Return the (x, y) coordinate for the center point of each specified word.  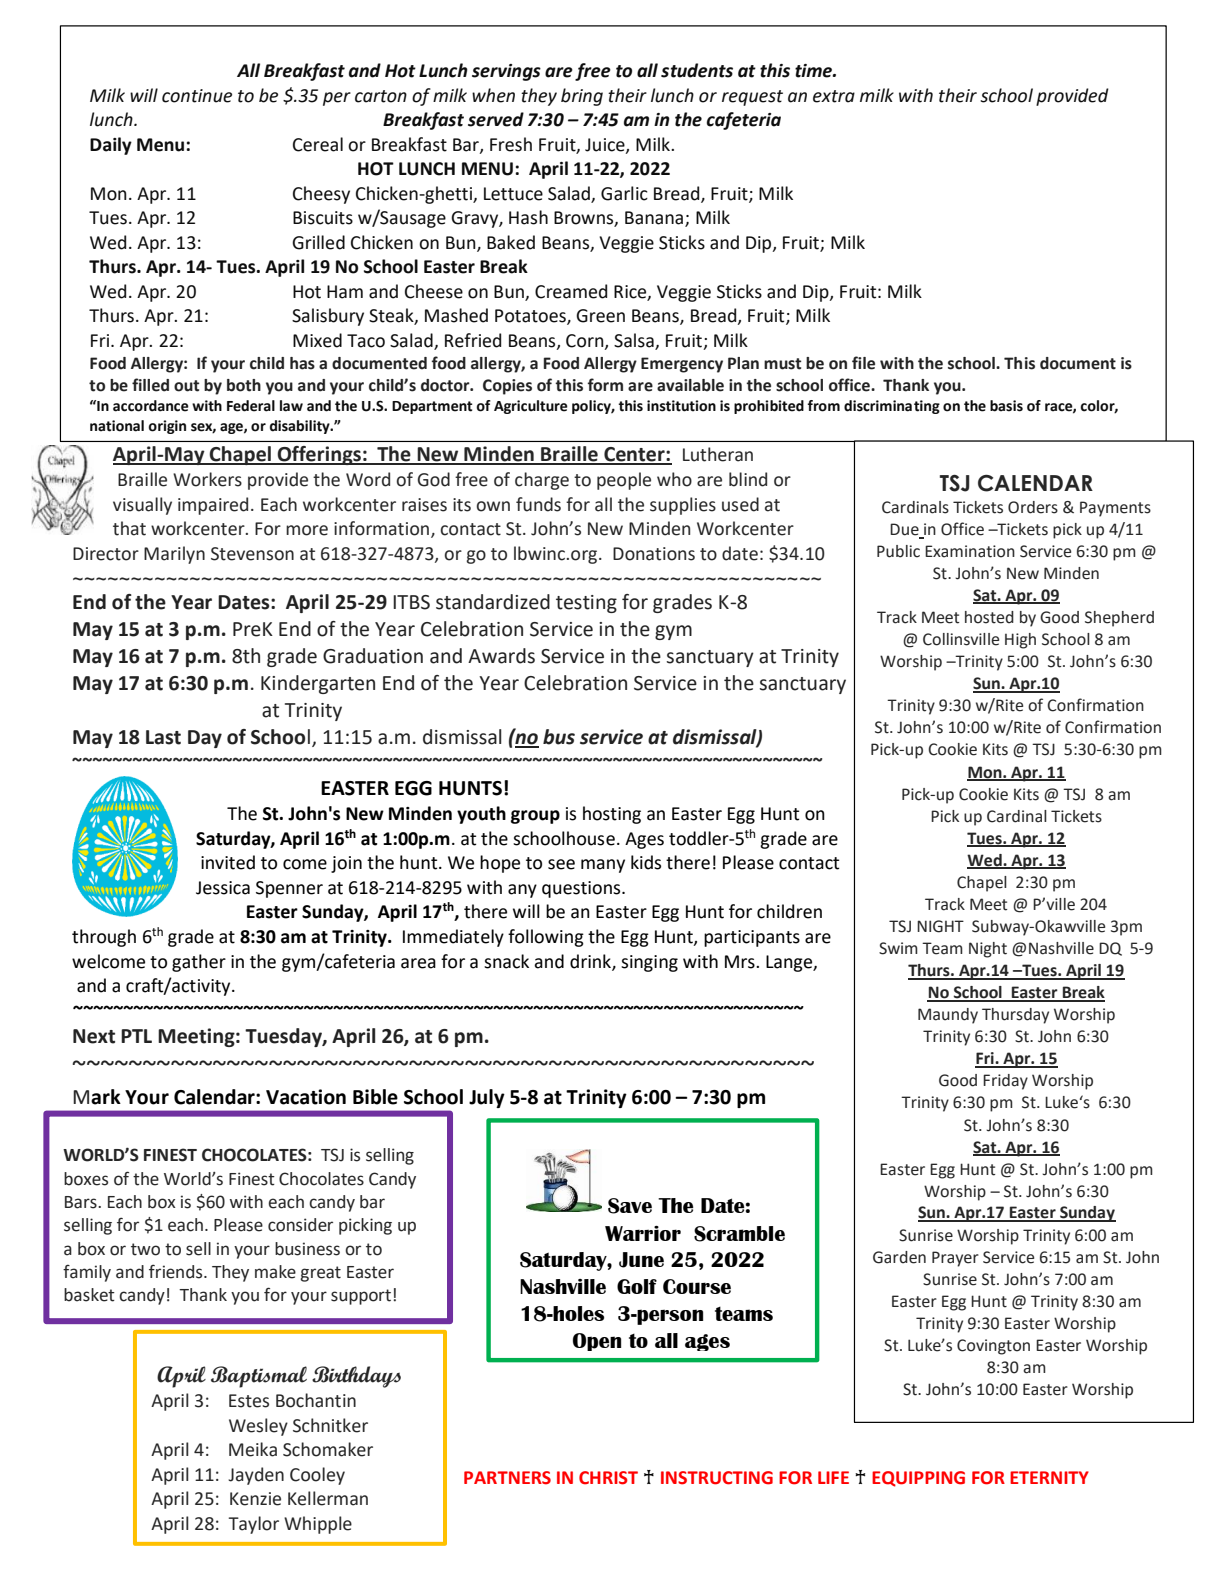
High (1020, 641)
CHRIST (608, 1478)
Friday (1005, 1082)
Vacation (306, 1097)
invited (228, 862)
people (624, 481)
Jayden (256, 1476)
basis (1006, 406)
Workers (207, 479)
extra (834, 96)
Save (630, 1206)
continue (197, 96)
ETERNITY (1049, 1477)
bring (582, 97)
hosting (612, 815)
